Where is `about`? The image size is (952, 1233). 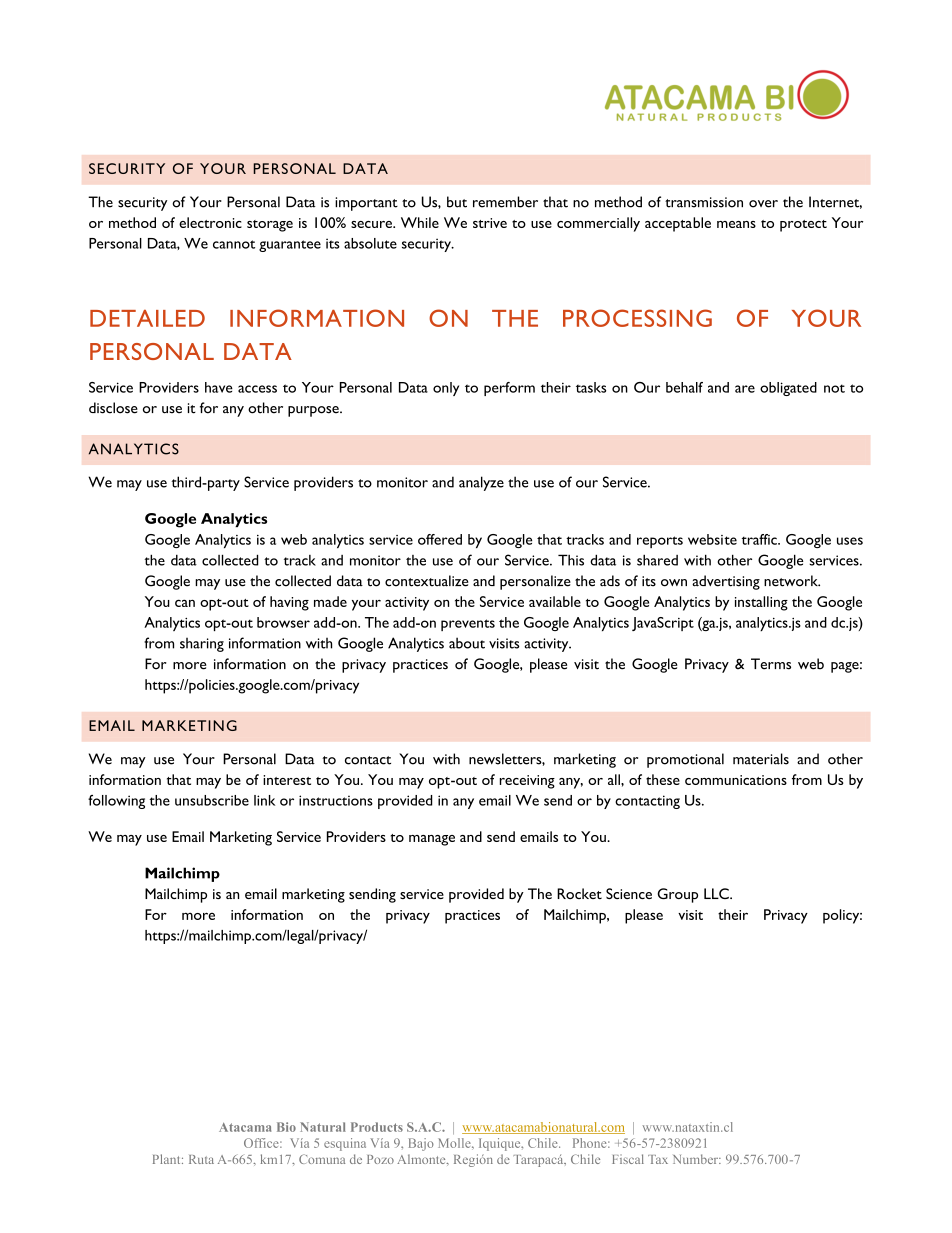
about is located at coordinates (467, 643).
